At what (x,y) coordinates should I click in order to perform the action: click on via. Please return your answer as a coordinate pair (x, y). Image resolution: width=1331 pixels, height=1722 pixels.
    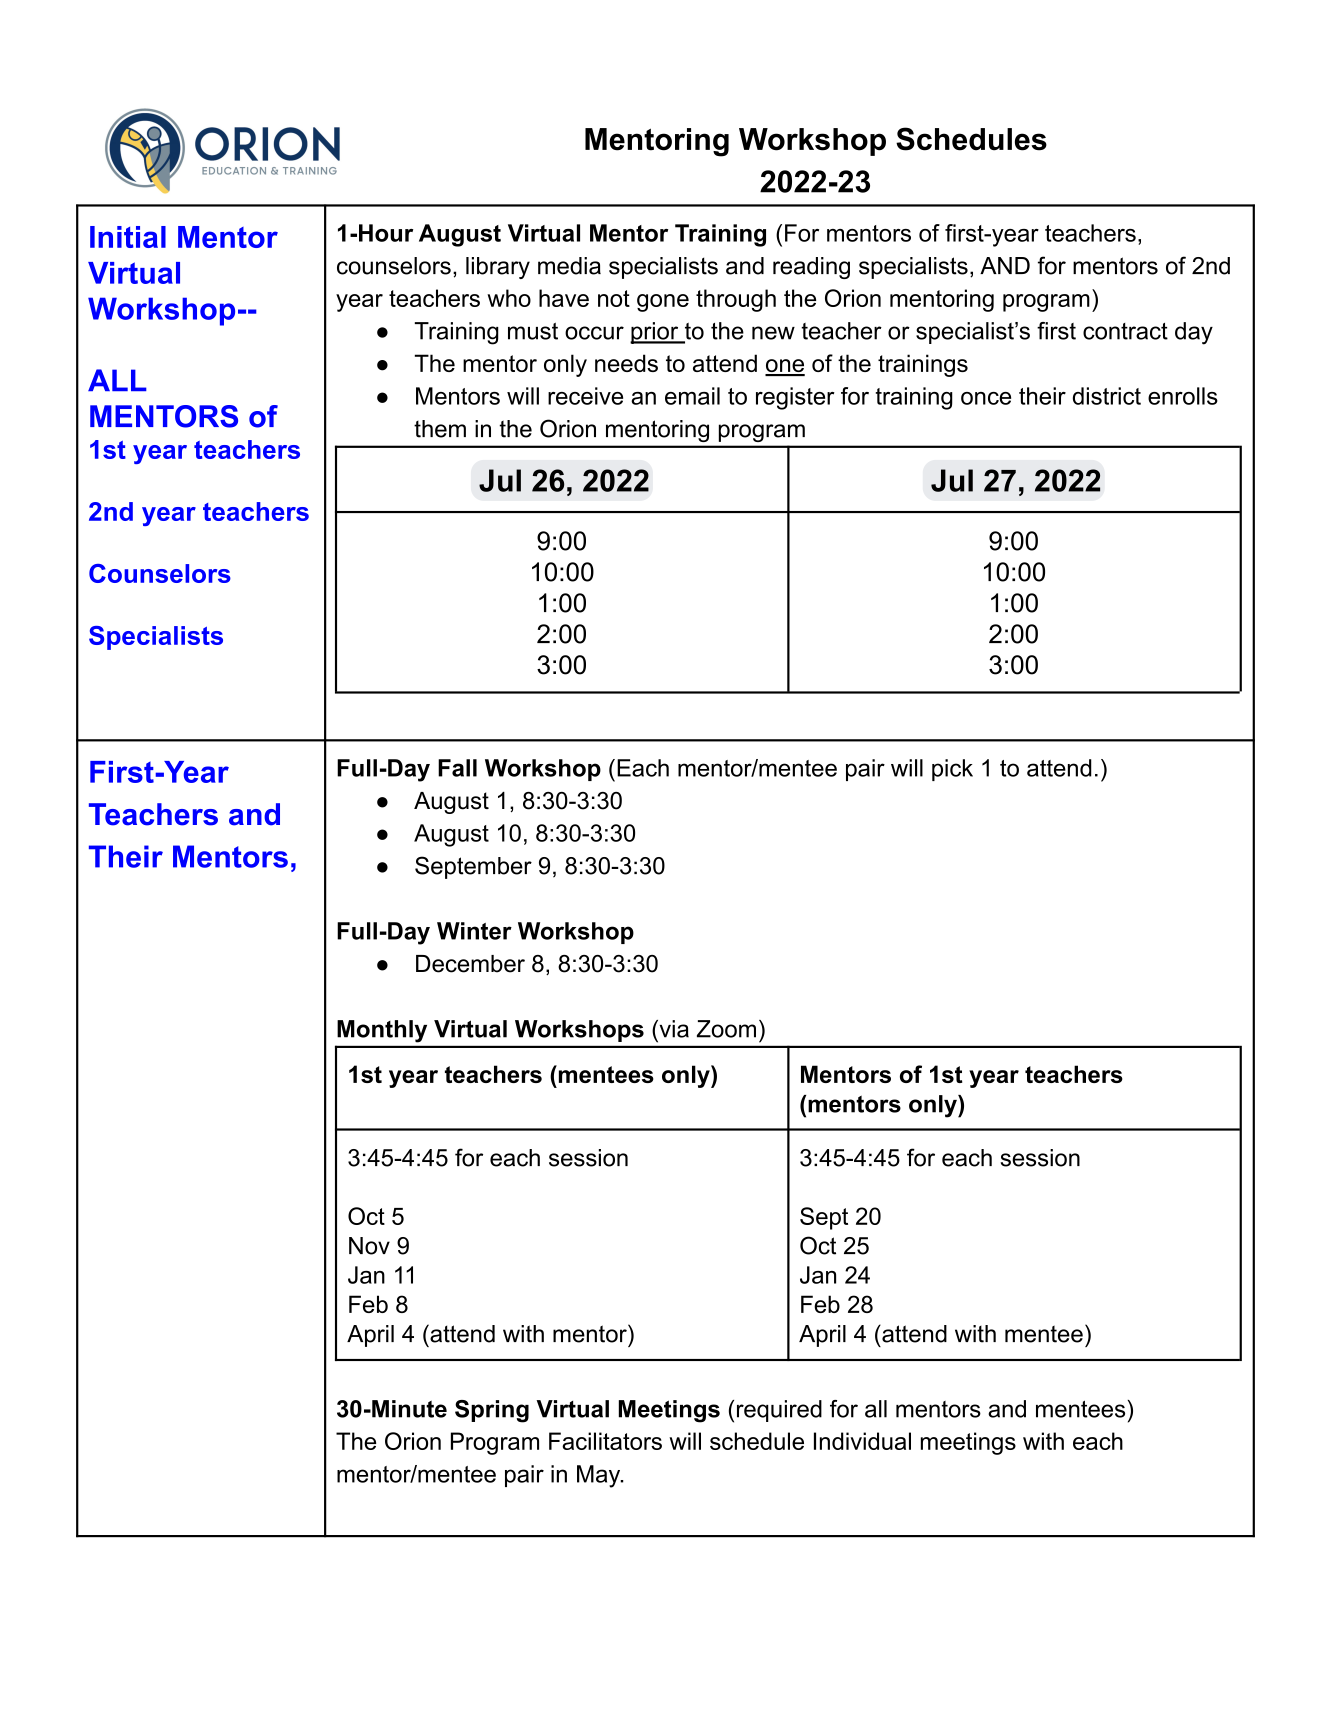
    Looking at the image, I should click on (673, 1029).
